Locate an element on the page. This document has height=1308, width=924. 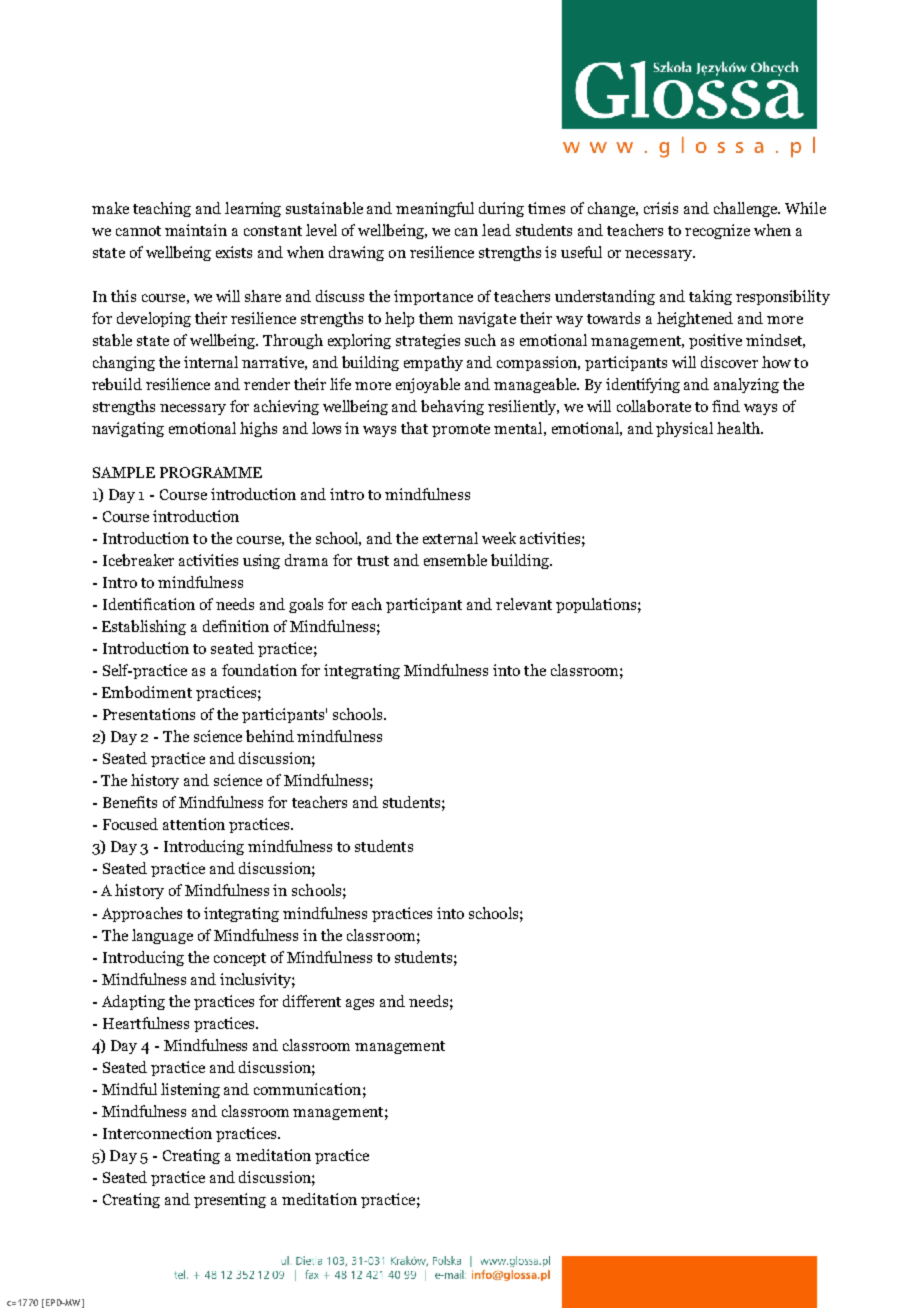
week is located at coordinates (499, 538).
